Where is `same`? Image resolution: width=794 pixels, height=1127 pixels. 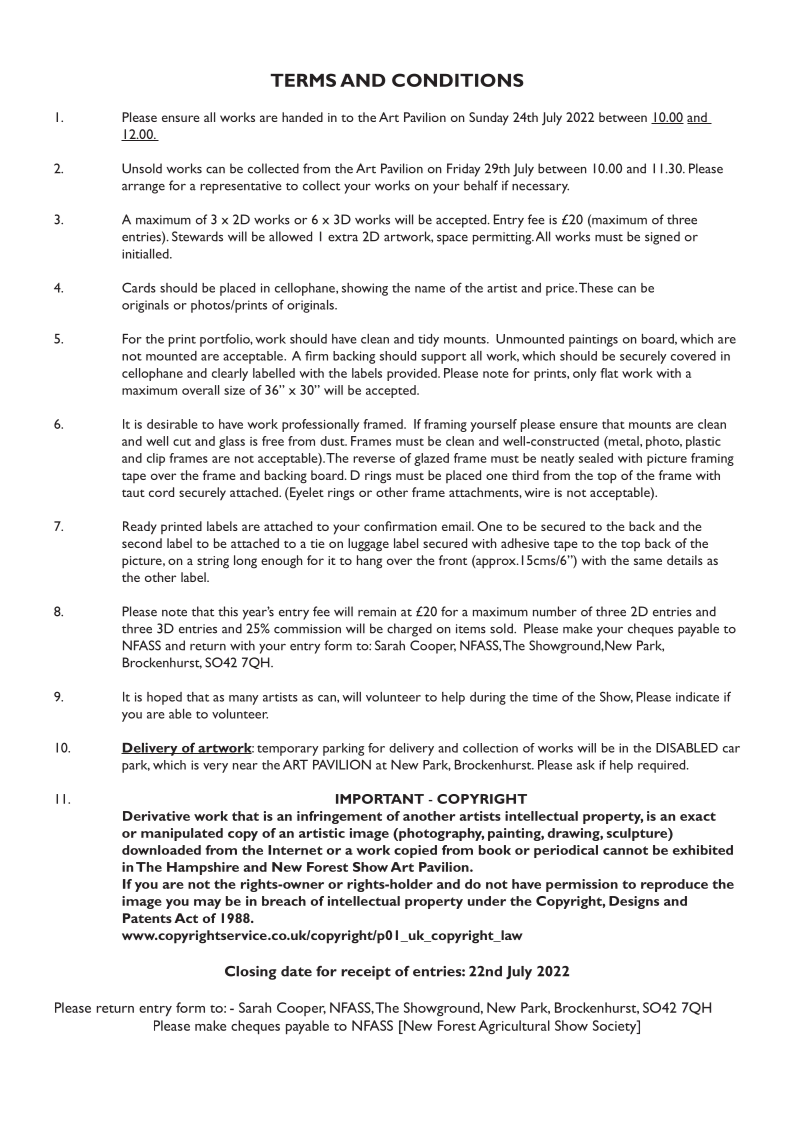
same is located at coordinates (648, 561).
